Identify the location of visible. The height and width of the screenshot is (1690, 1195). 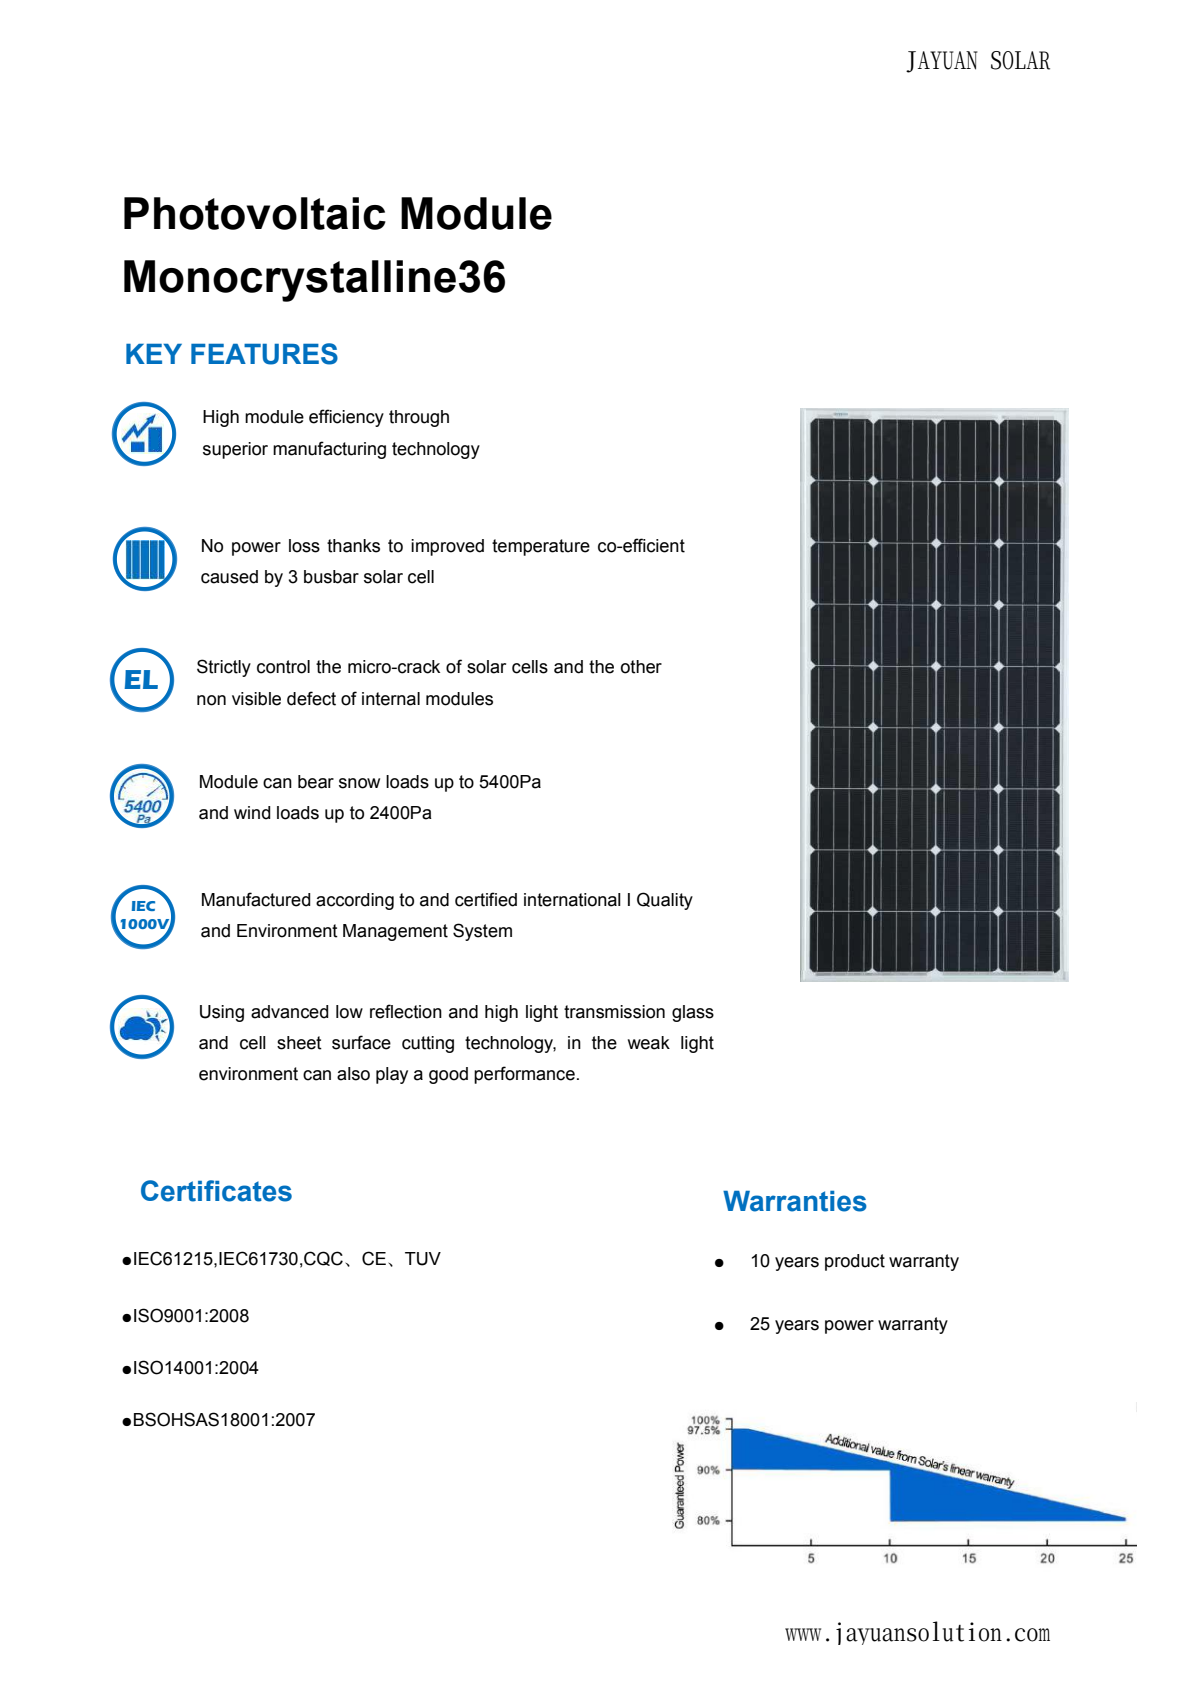
(256, 699).
